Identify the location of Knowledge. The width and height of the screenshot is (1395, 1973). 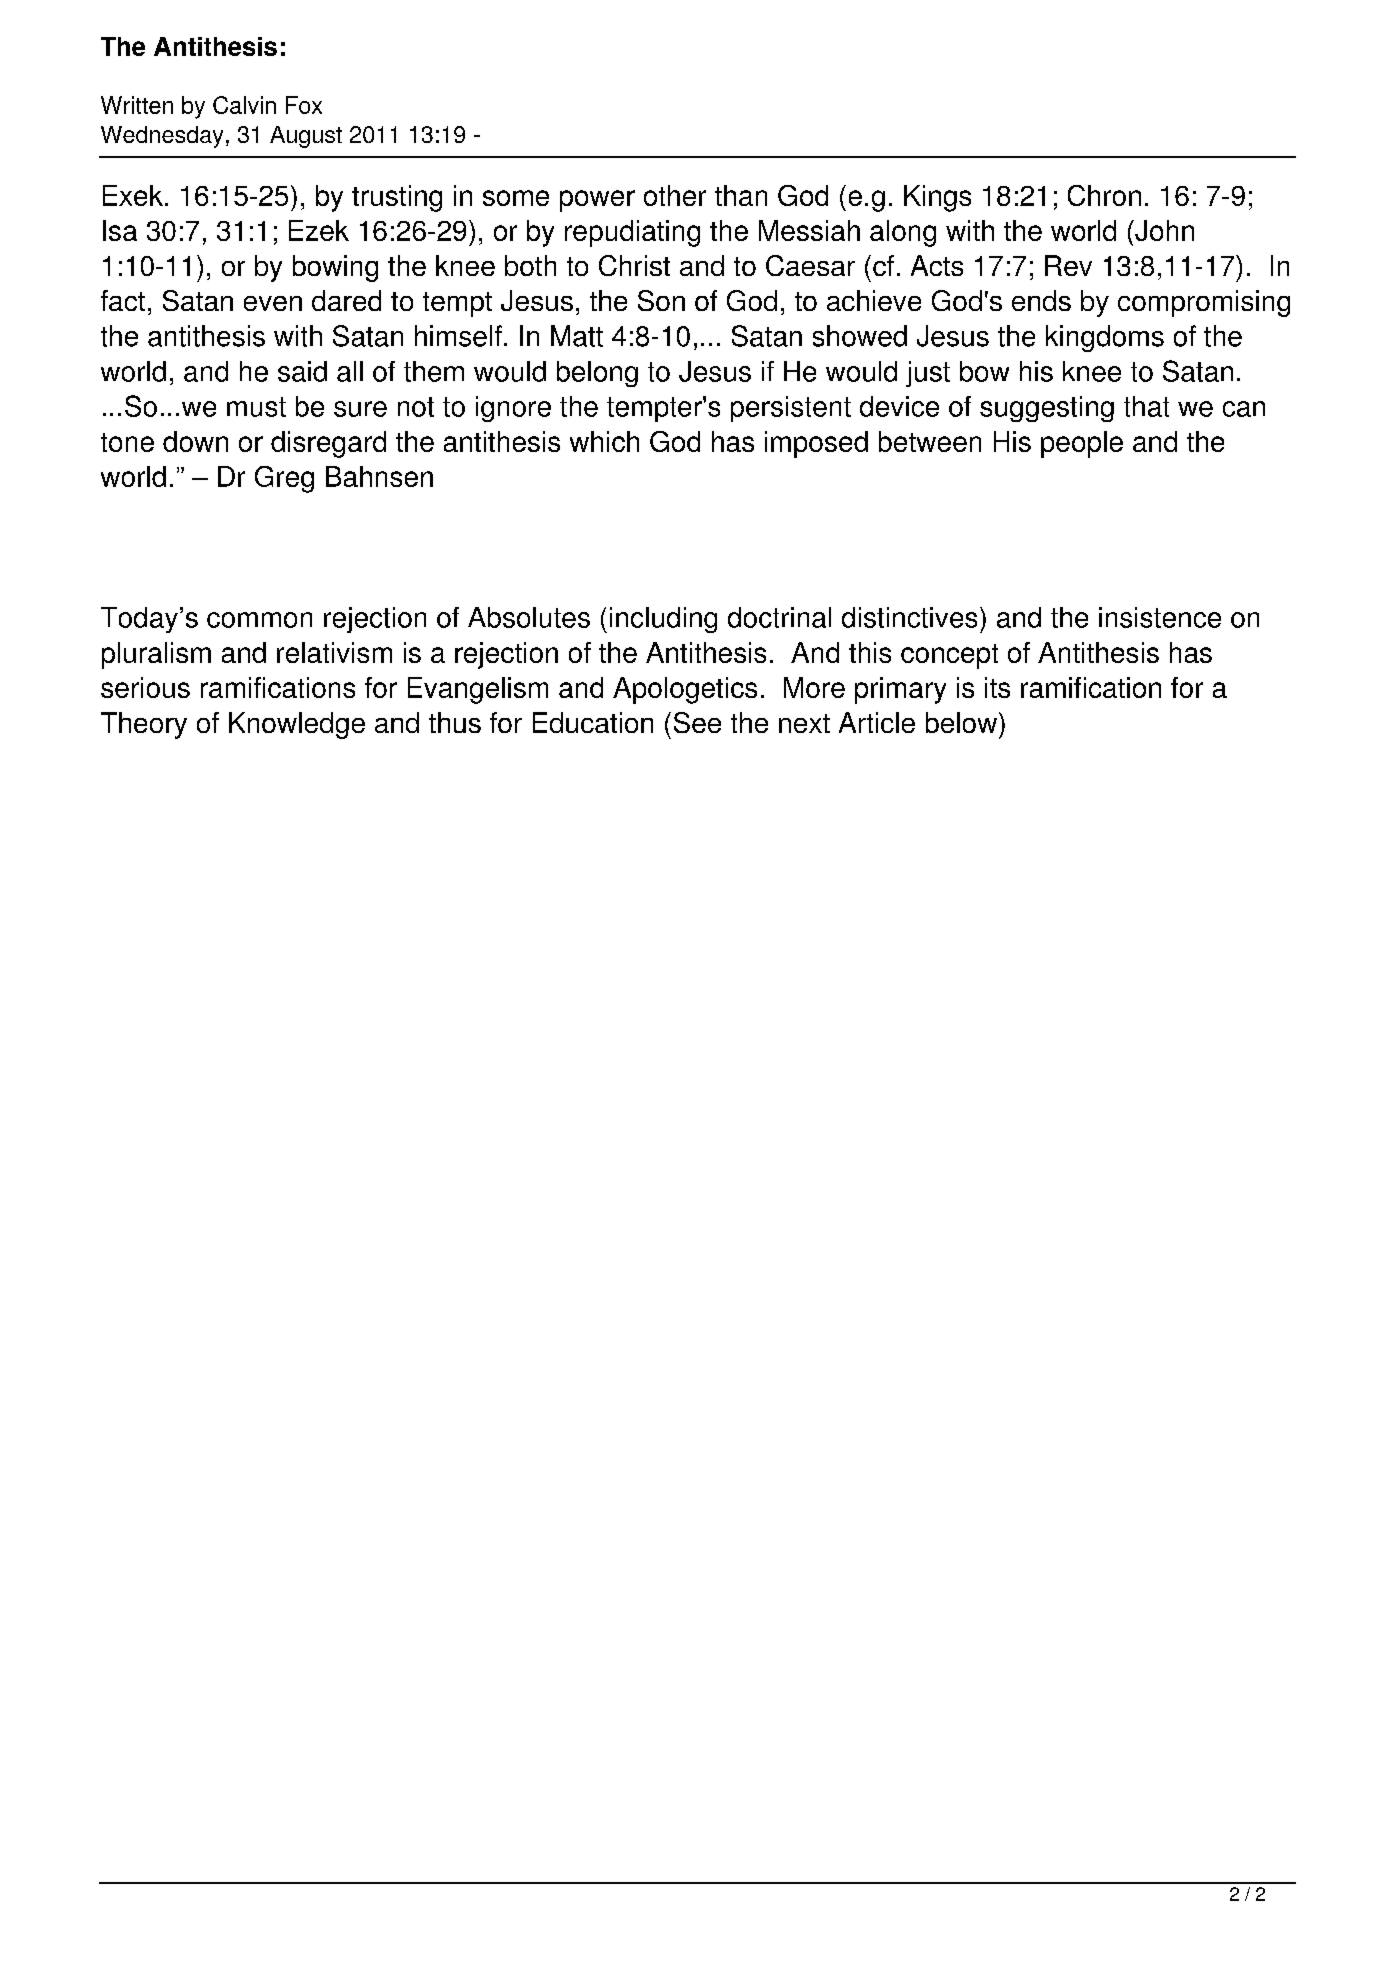
(297, 725).
